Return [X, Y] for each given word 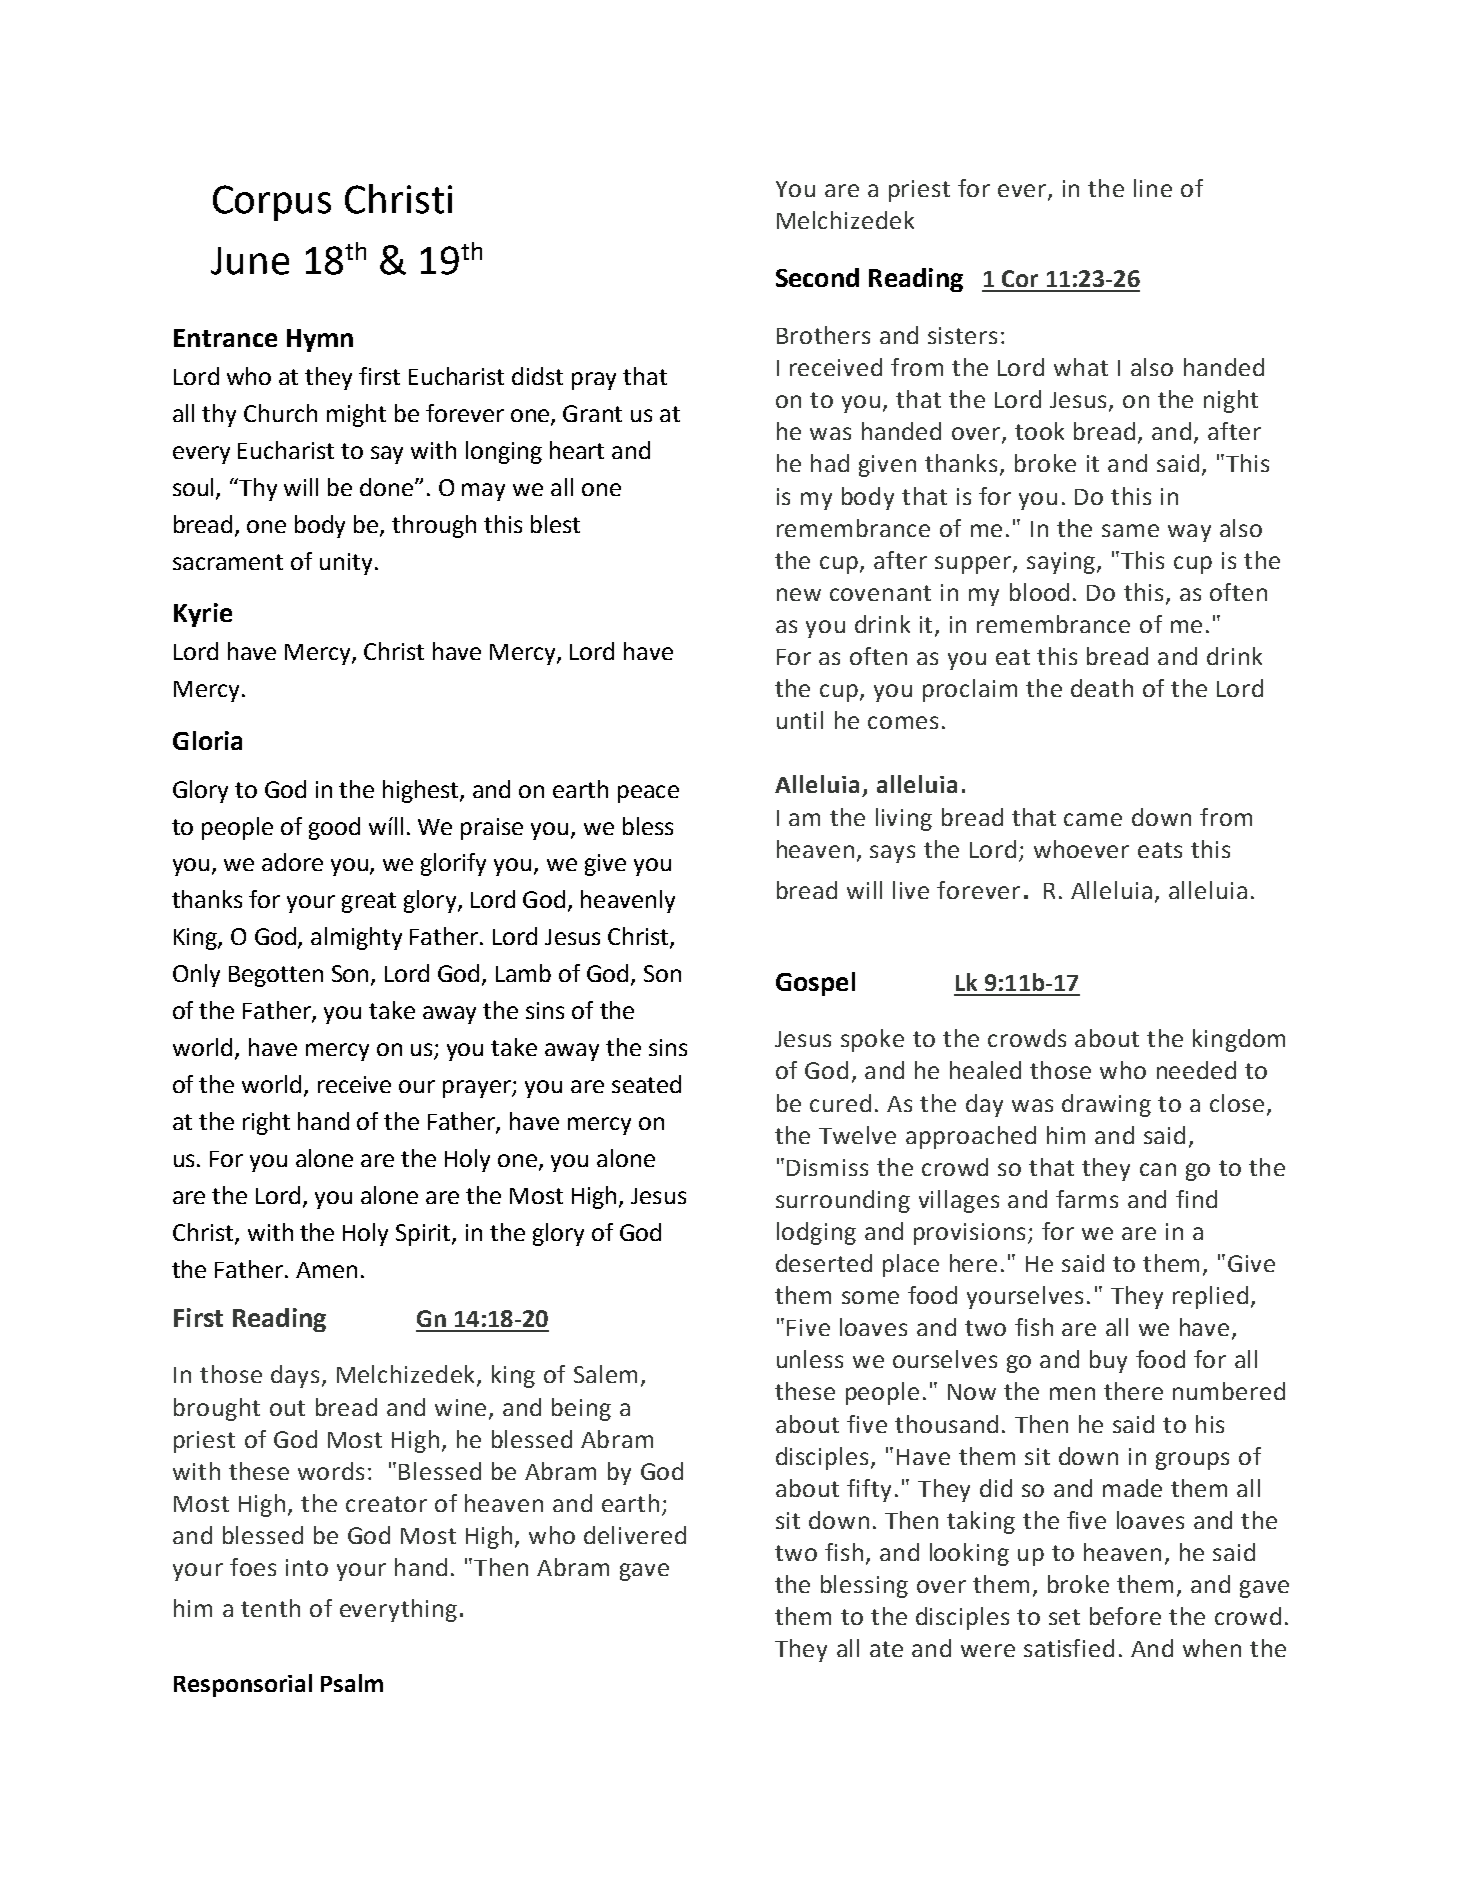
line [1153, 188]
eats [1160, 850]
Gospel [815, 984]
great [369, 902]
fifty [869, 1490]
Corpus [272, 203]
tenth [270, 1608]
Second [817, 277]
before [1125, 1616]
